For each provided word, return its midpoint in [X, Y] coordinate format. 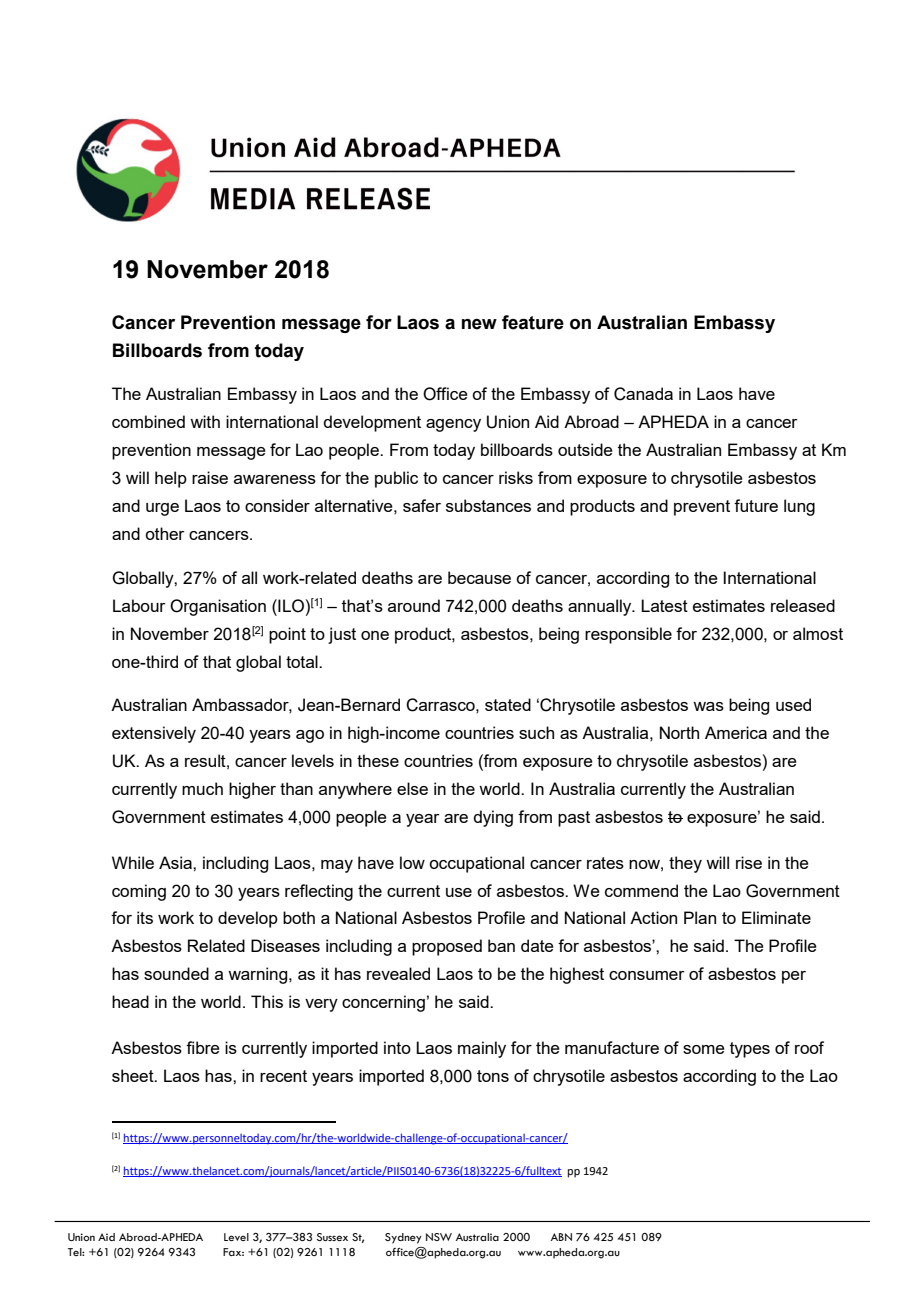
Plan [700, 917]
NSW [439, 1237]
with [205, 421]
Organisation [218, 607]
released [803, 605]
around [414, 605]
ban [501, 945]
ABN [561, 1237]
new [479, 324]
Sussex [332, 1237]
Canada [643, 394]
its [145, 917]
